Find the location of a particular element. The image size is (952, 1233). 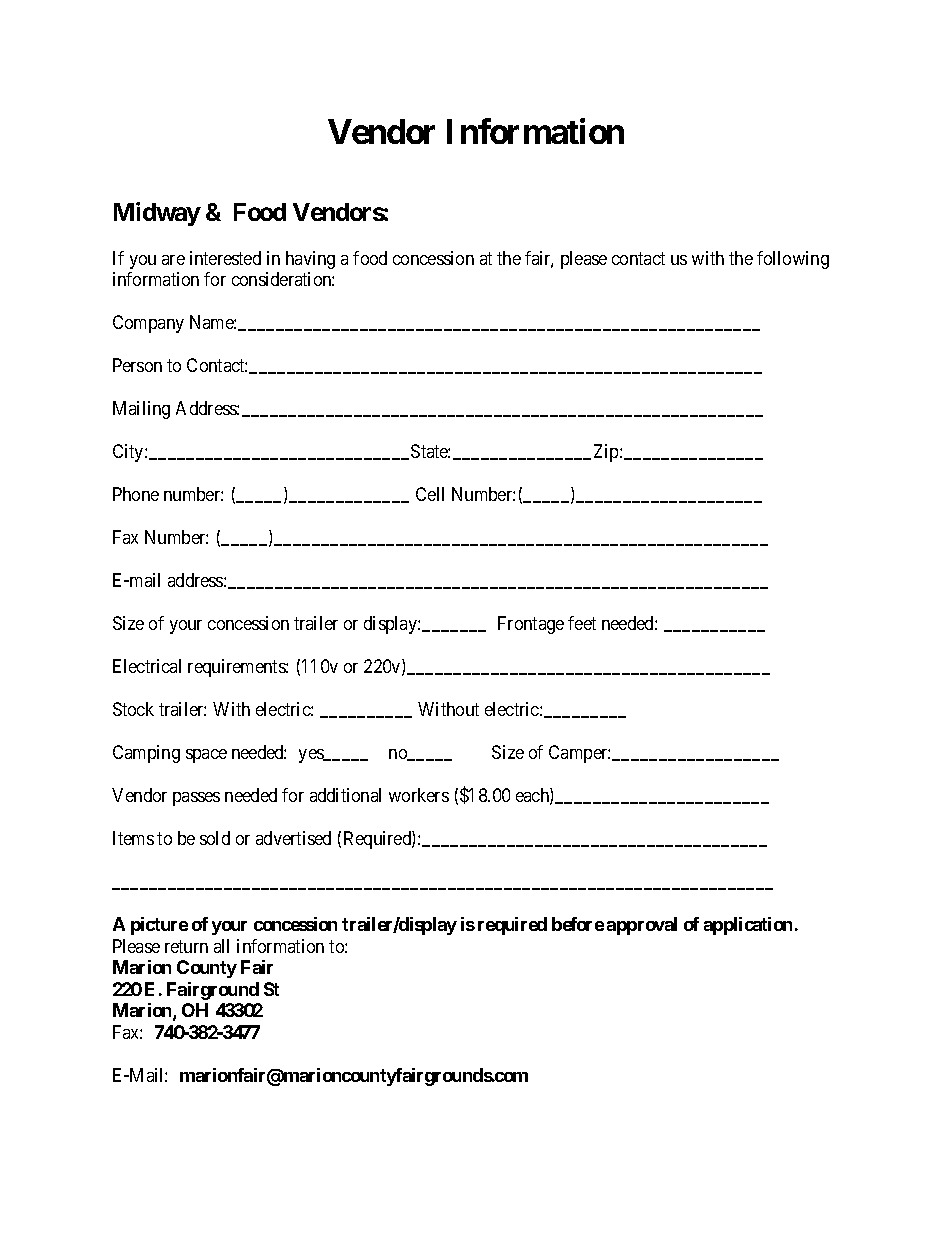

application is located at coordinates (748, 926).
